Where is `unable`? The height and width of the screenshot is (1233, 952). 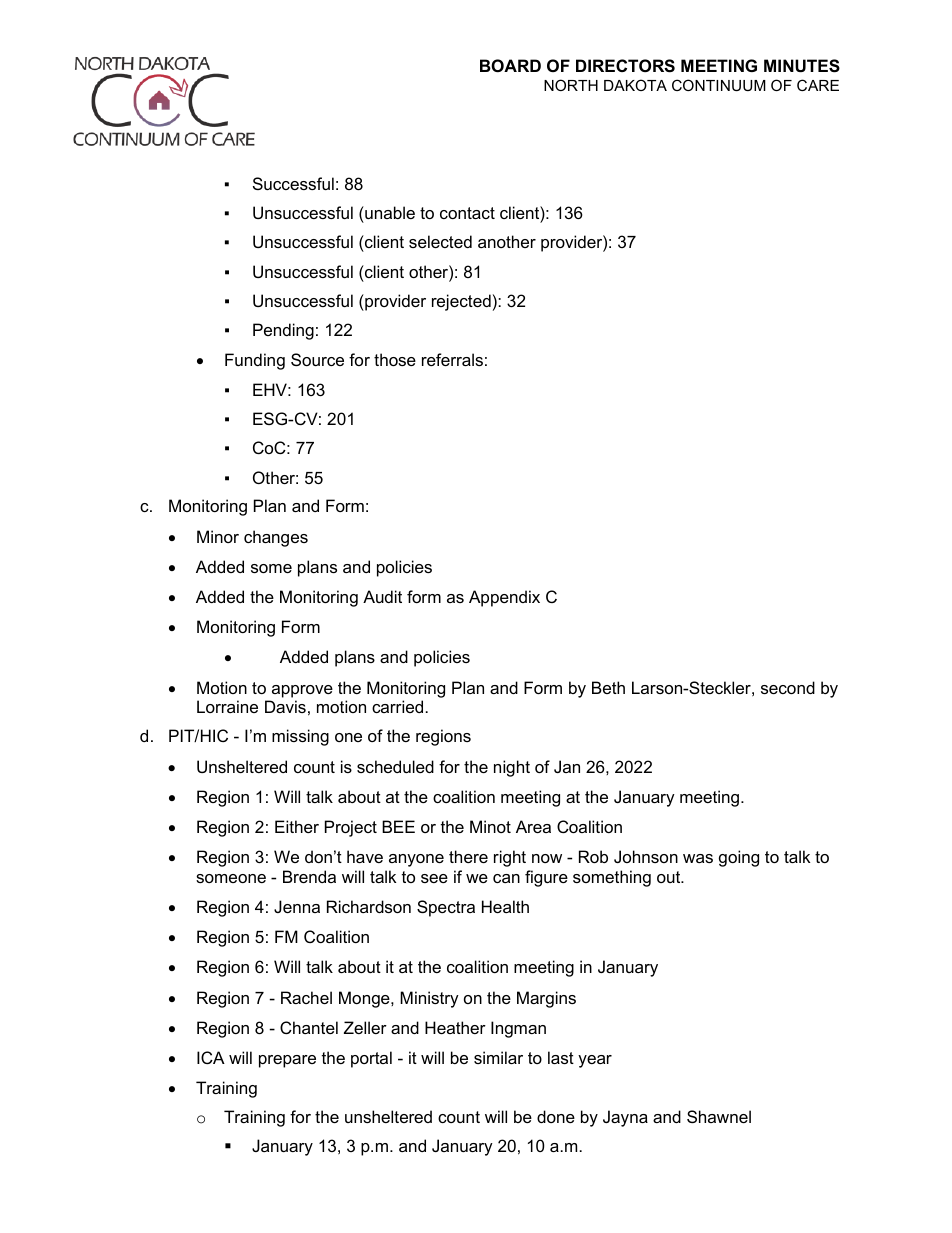
unable is located at coordinates (389, 212).
